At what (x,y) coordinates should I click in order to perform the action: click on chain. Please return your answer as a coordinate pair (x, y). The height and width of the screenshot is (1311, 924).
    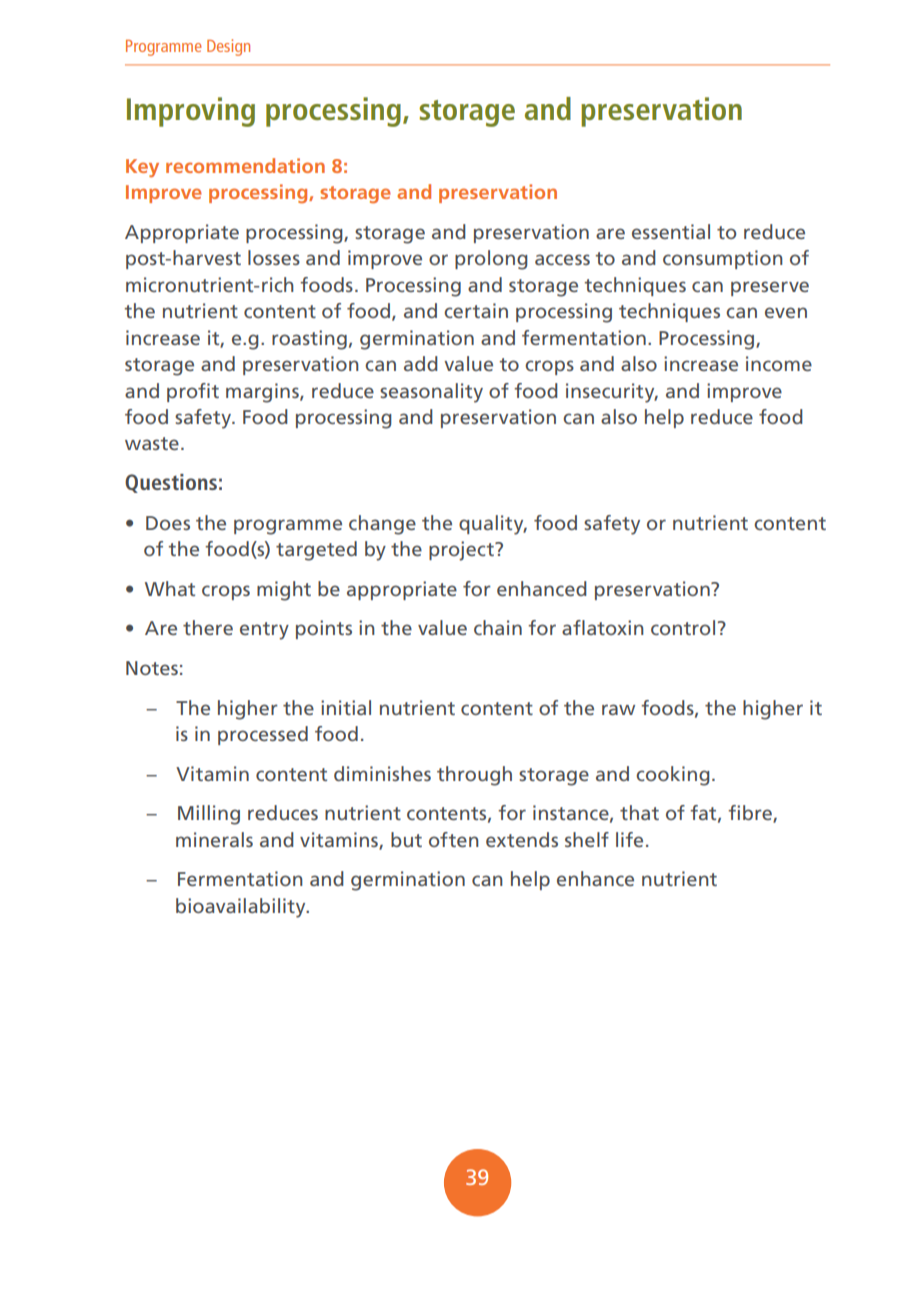
    Looking at the image, I should click on (498, 627).
